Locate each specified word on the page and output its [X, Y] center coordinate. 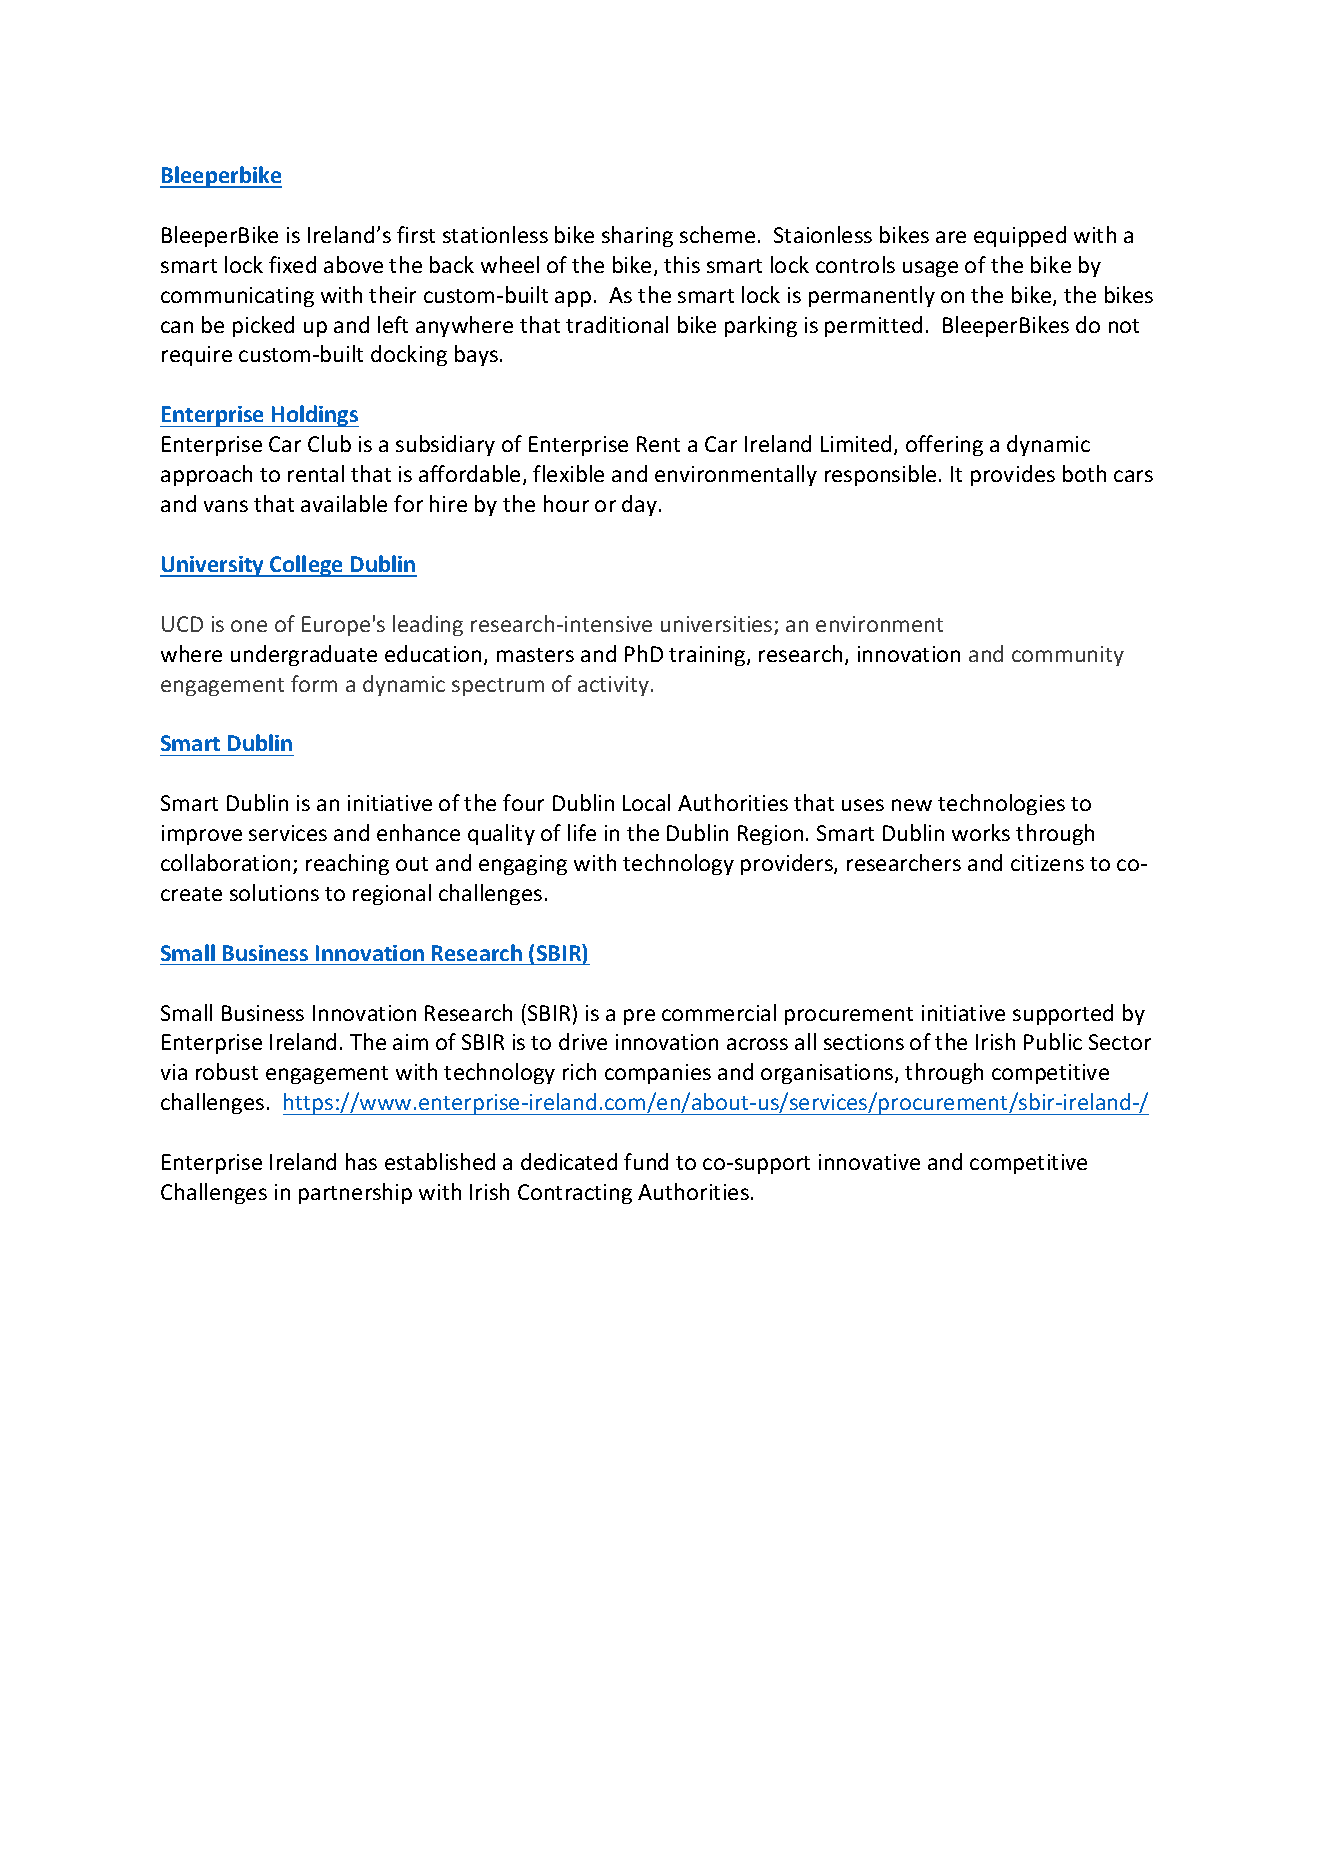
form [314, 683]
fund [646, 1161]
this [682, 264]
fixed [292, 264]
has [361, 1161]
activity [615, 686]
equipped [1020, 236]
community [1068, 656]
